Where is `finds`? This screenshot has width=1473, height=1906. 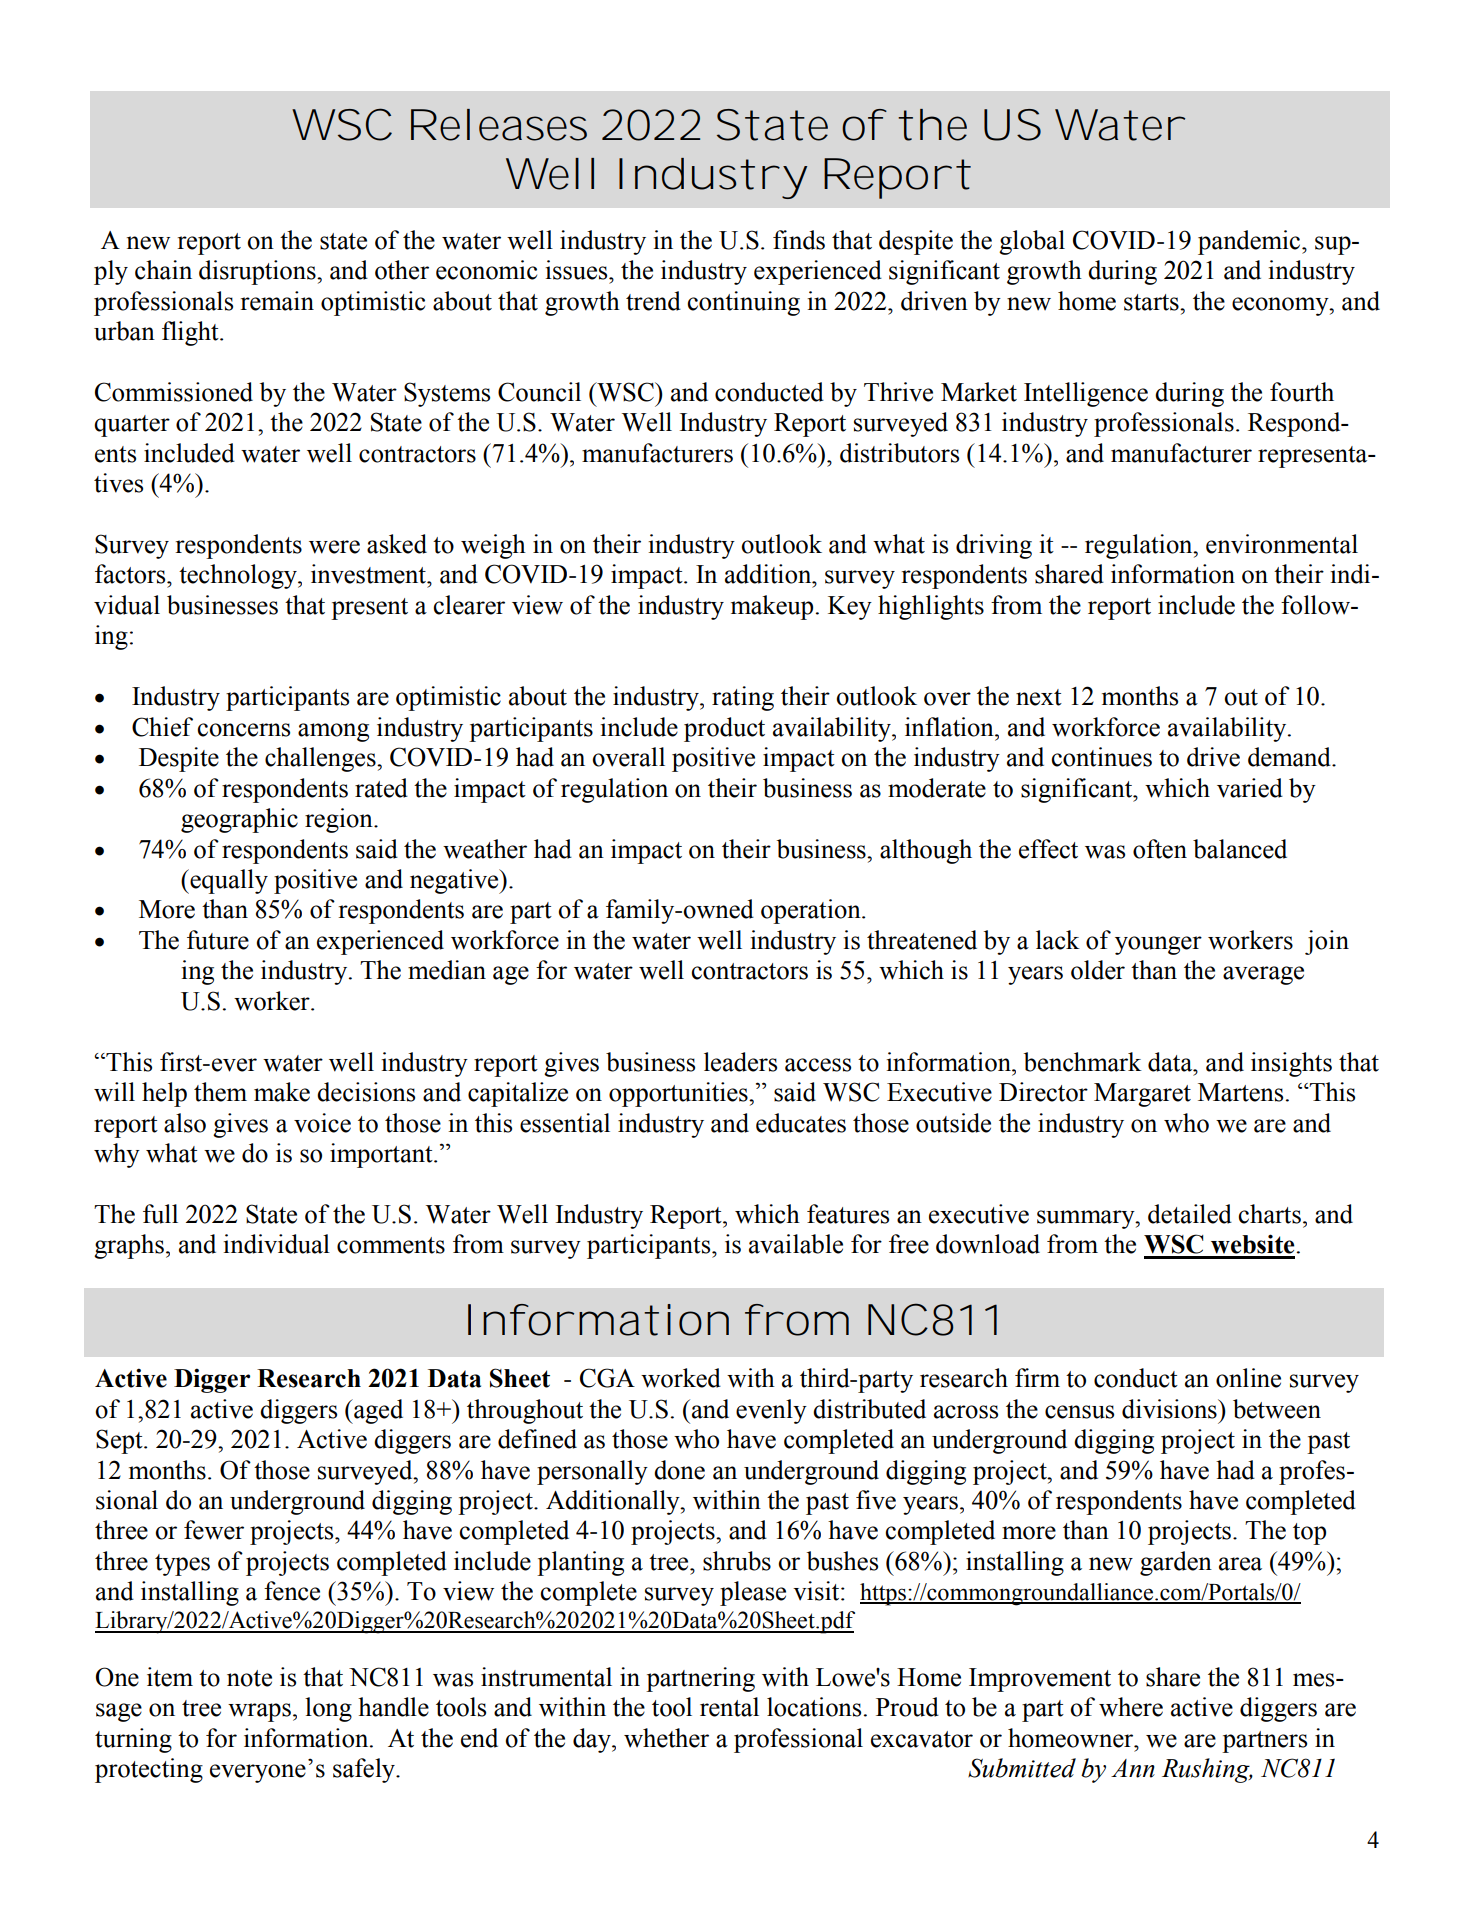
finds is located at coordinates (799, 240).
